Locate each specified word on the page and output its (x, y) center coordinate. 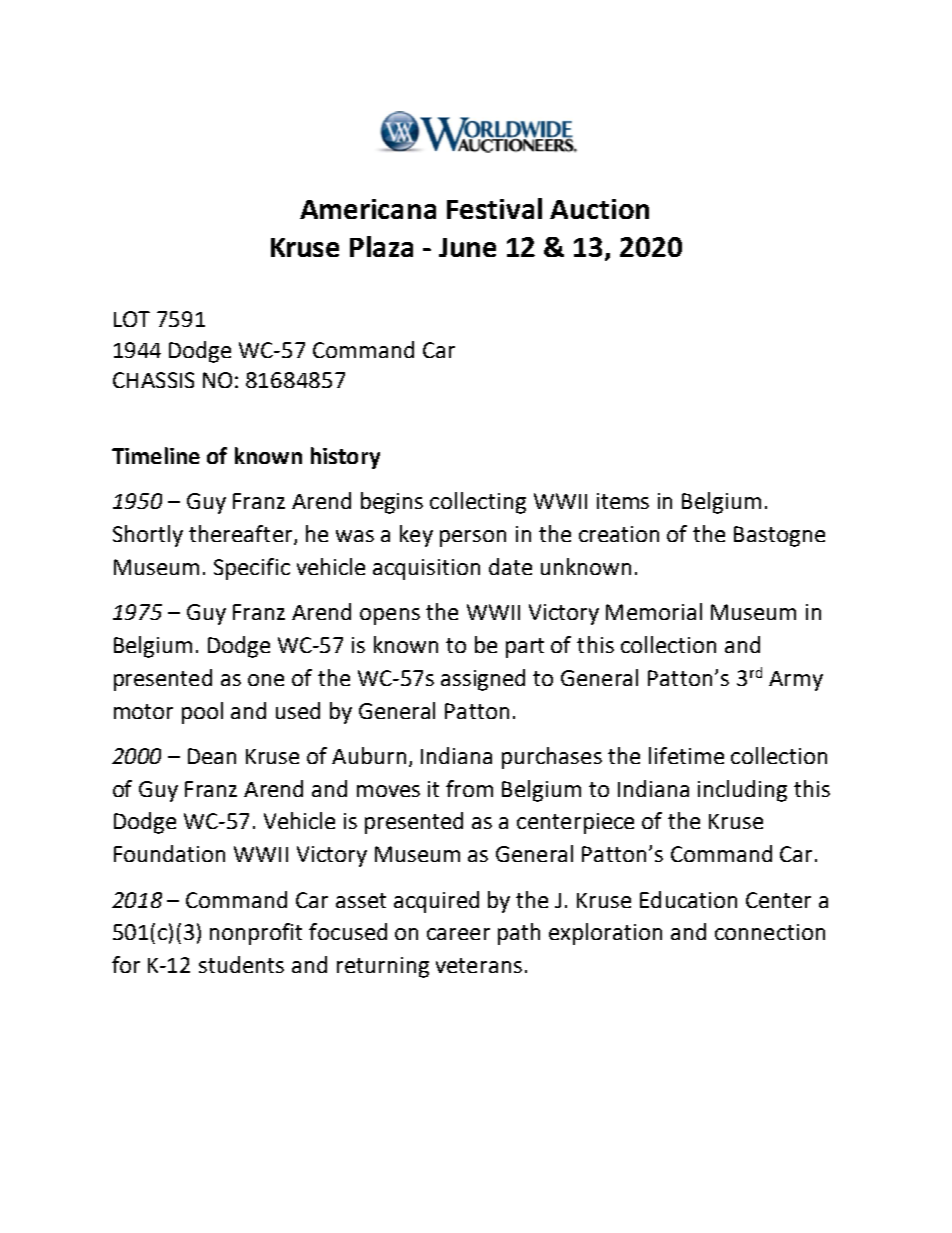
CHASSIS (153, 380)
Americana (368, 209)
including (742, 791)
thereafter (242, 535)
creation (619, 534)
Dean (212, 756)
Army (796, 681)
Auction (599, 209)
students (241, 964)
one (266, 680)
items (623, 501)
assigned (483, 680)
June (467, 247)
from (469, 788)
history (345, 458)
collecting (478, 503)
